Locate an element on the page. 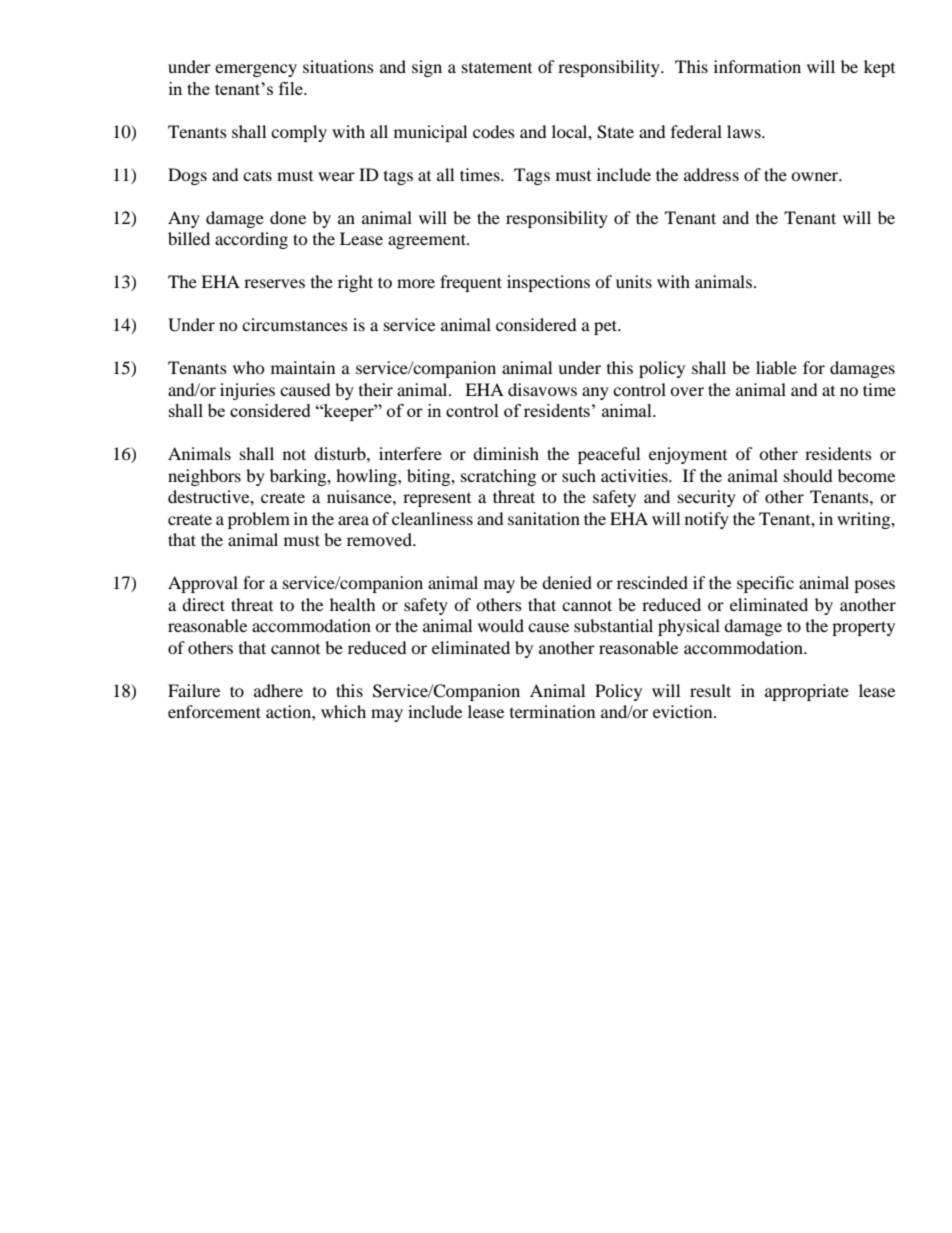 The width and height of the document is (952, 1233). injuries is located at coordinates (247, 391).
